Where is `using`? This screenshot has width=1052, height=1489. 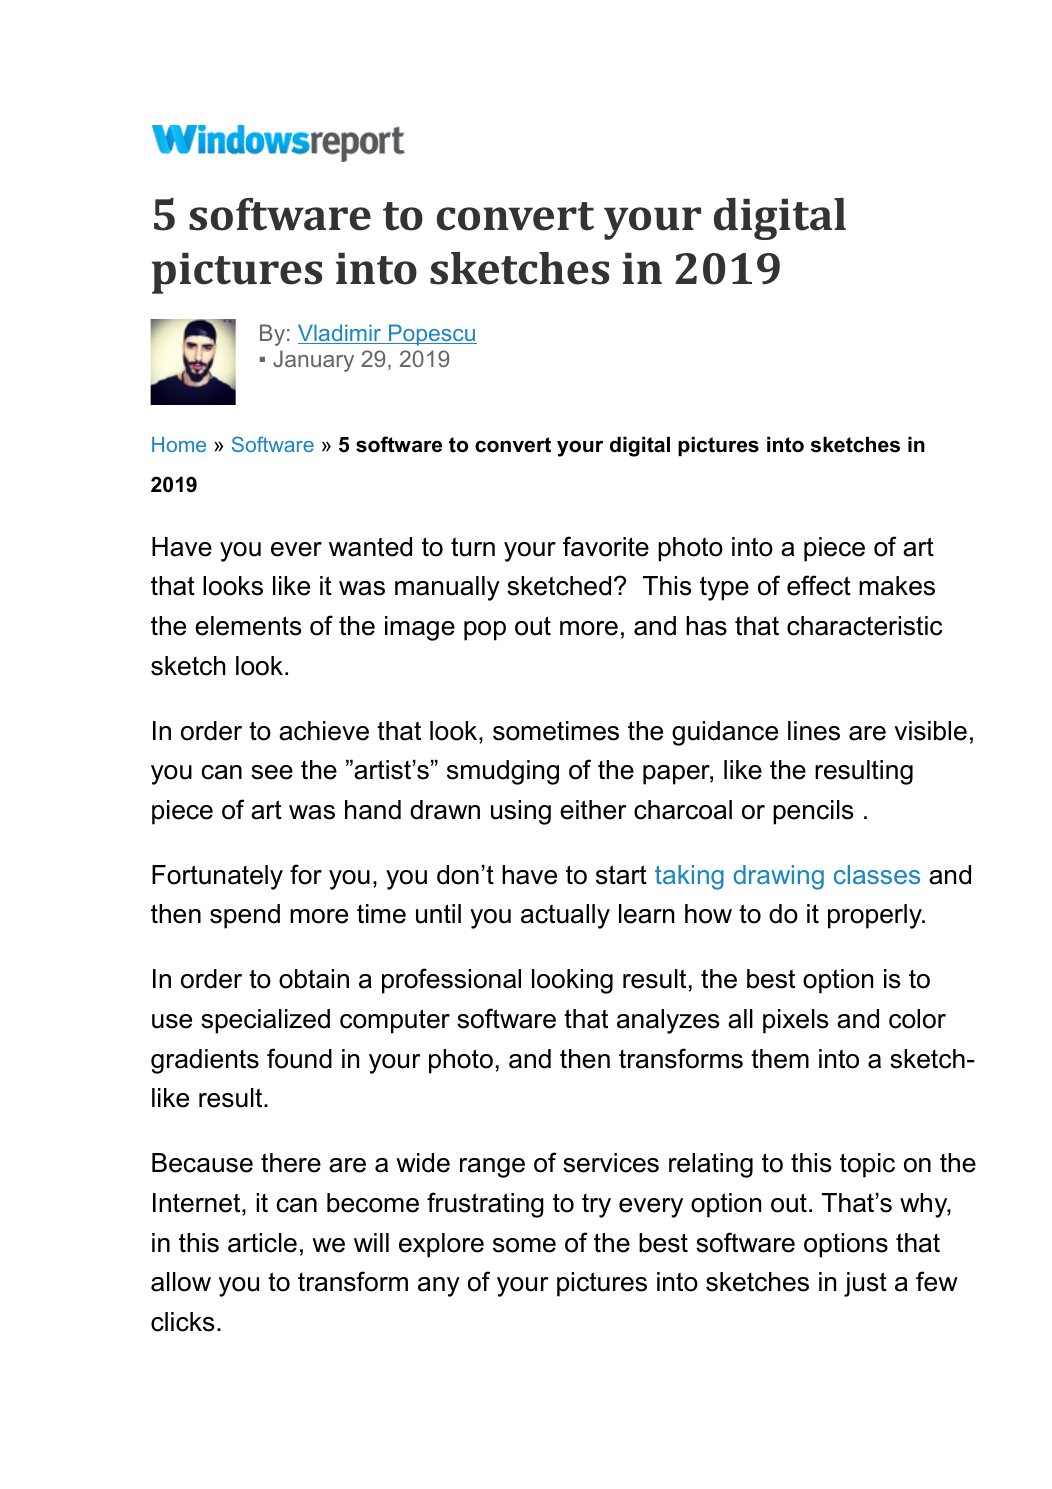
using is located at coordinates (521, 812).
